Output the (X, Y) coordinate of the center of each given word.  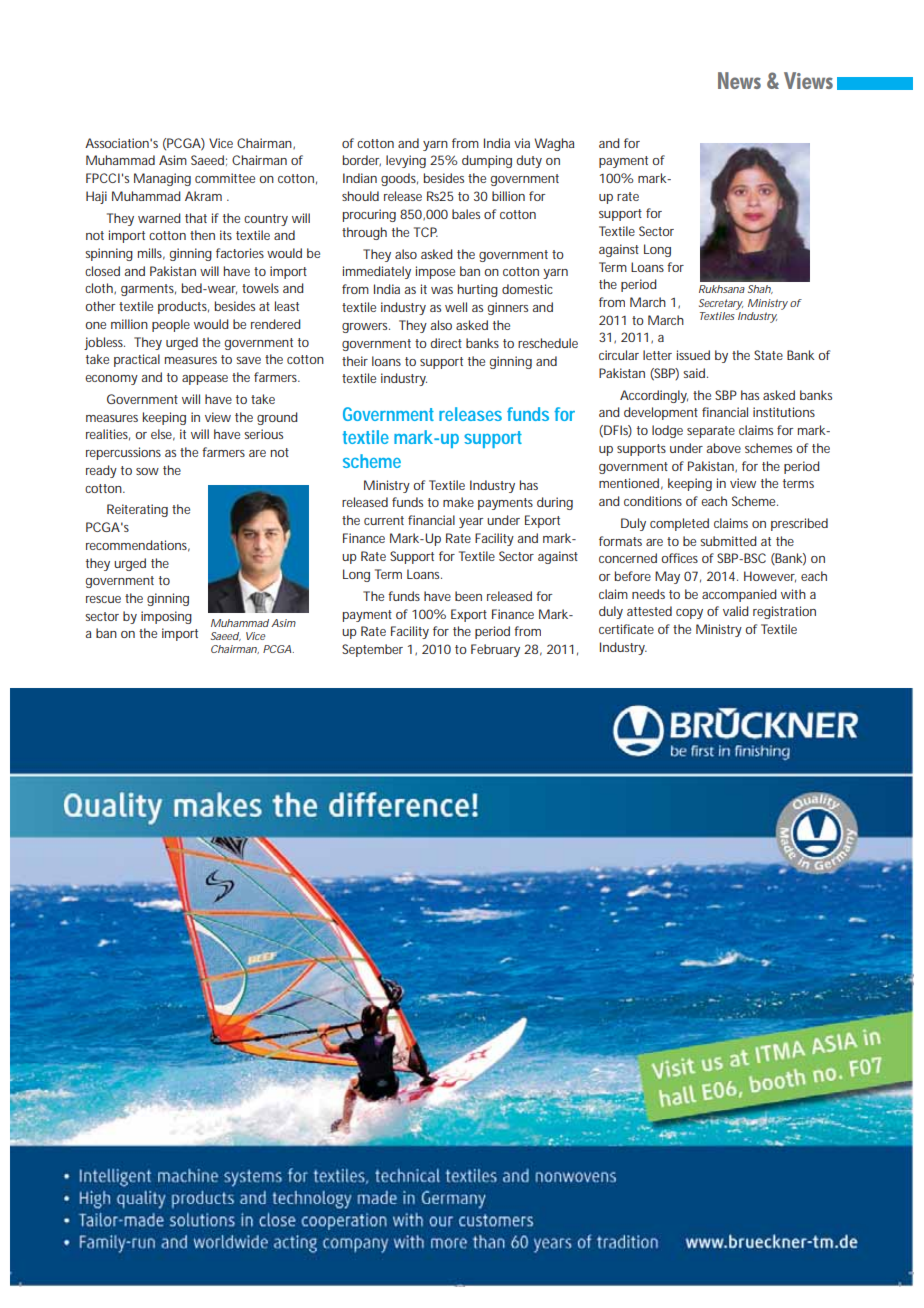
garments (148, 290)
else (163, 435)
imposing (166, 617)
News (739, 80)
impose (435, 272)
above (723, 448)
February (495, 650)
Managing (162, 179)
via (522, 143)
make (458, 502)
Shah (760, 289)
